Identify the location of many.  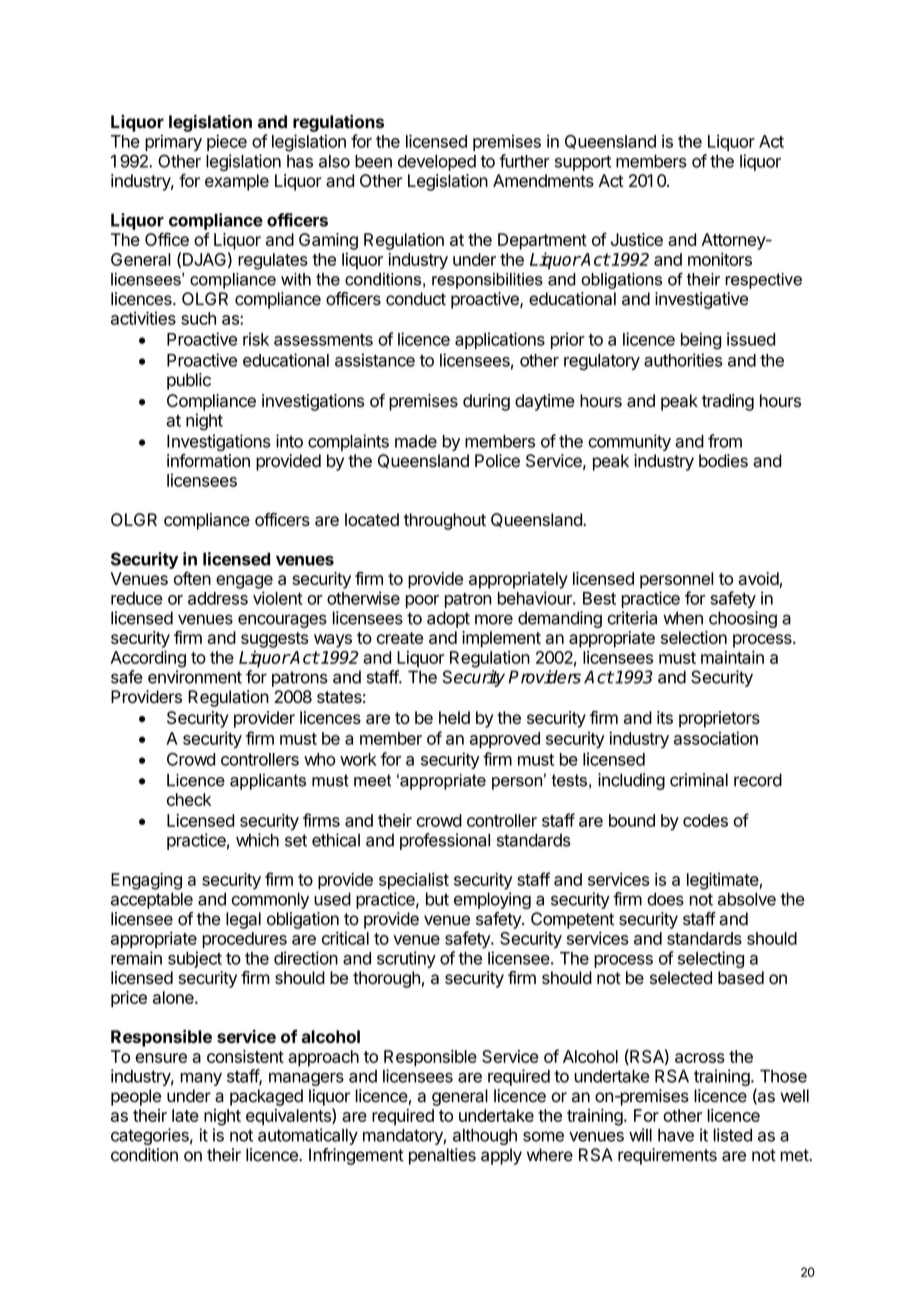
(201, 1079).
